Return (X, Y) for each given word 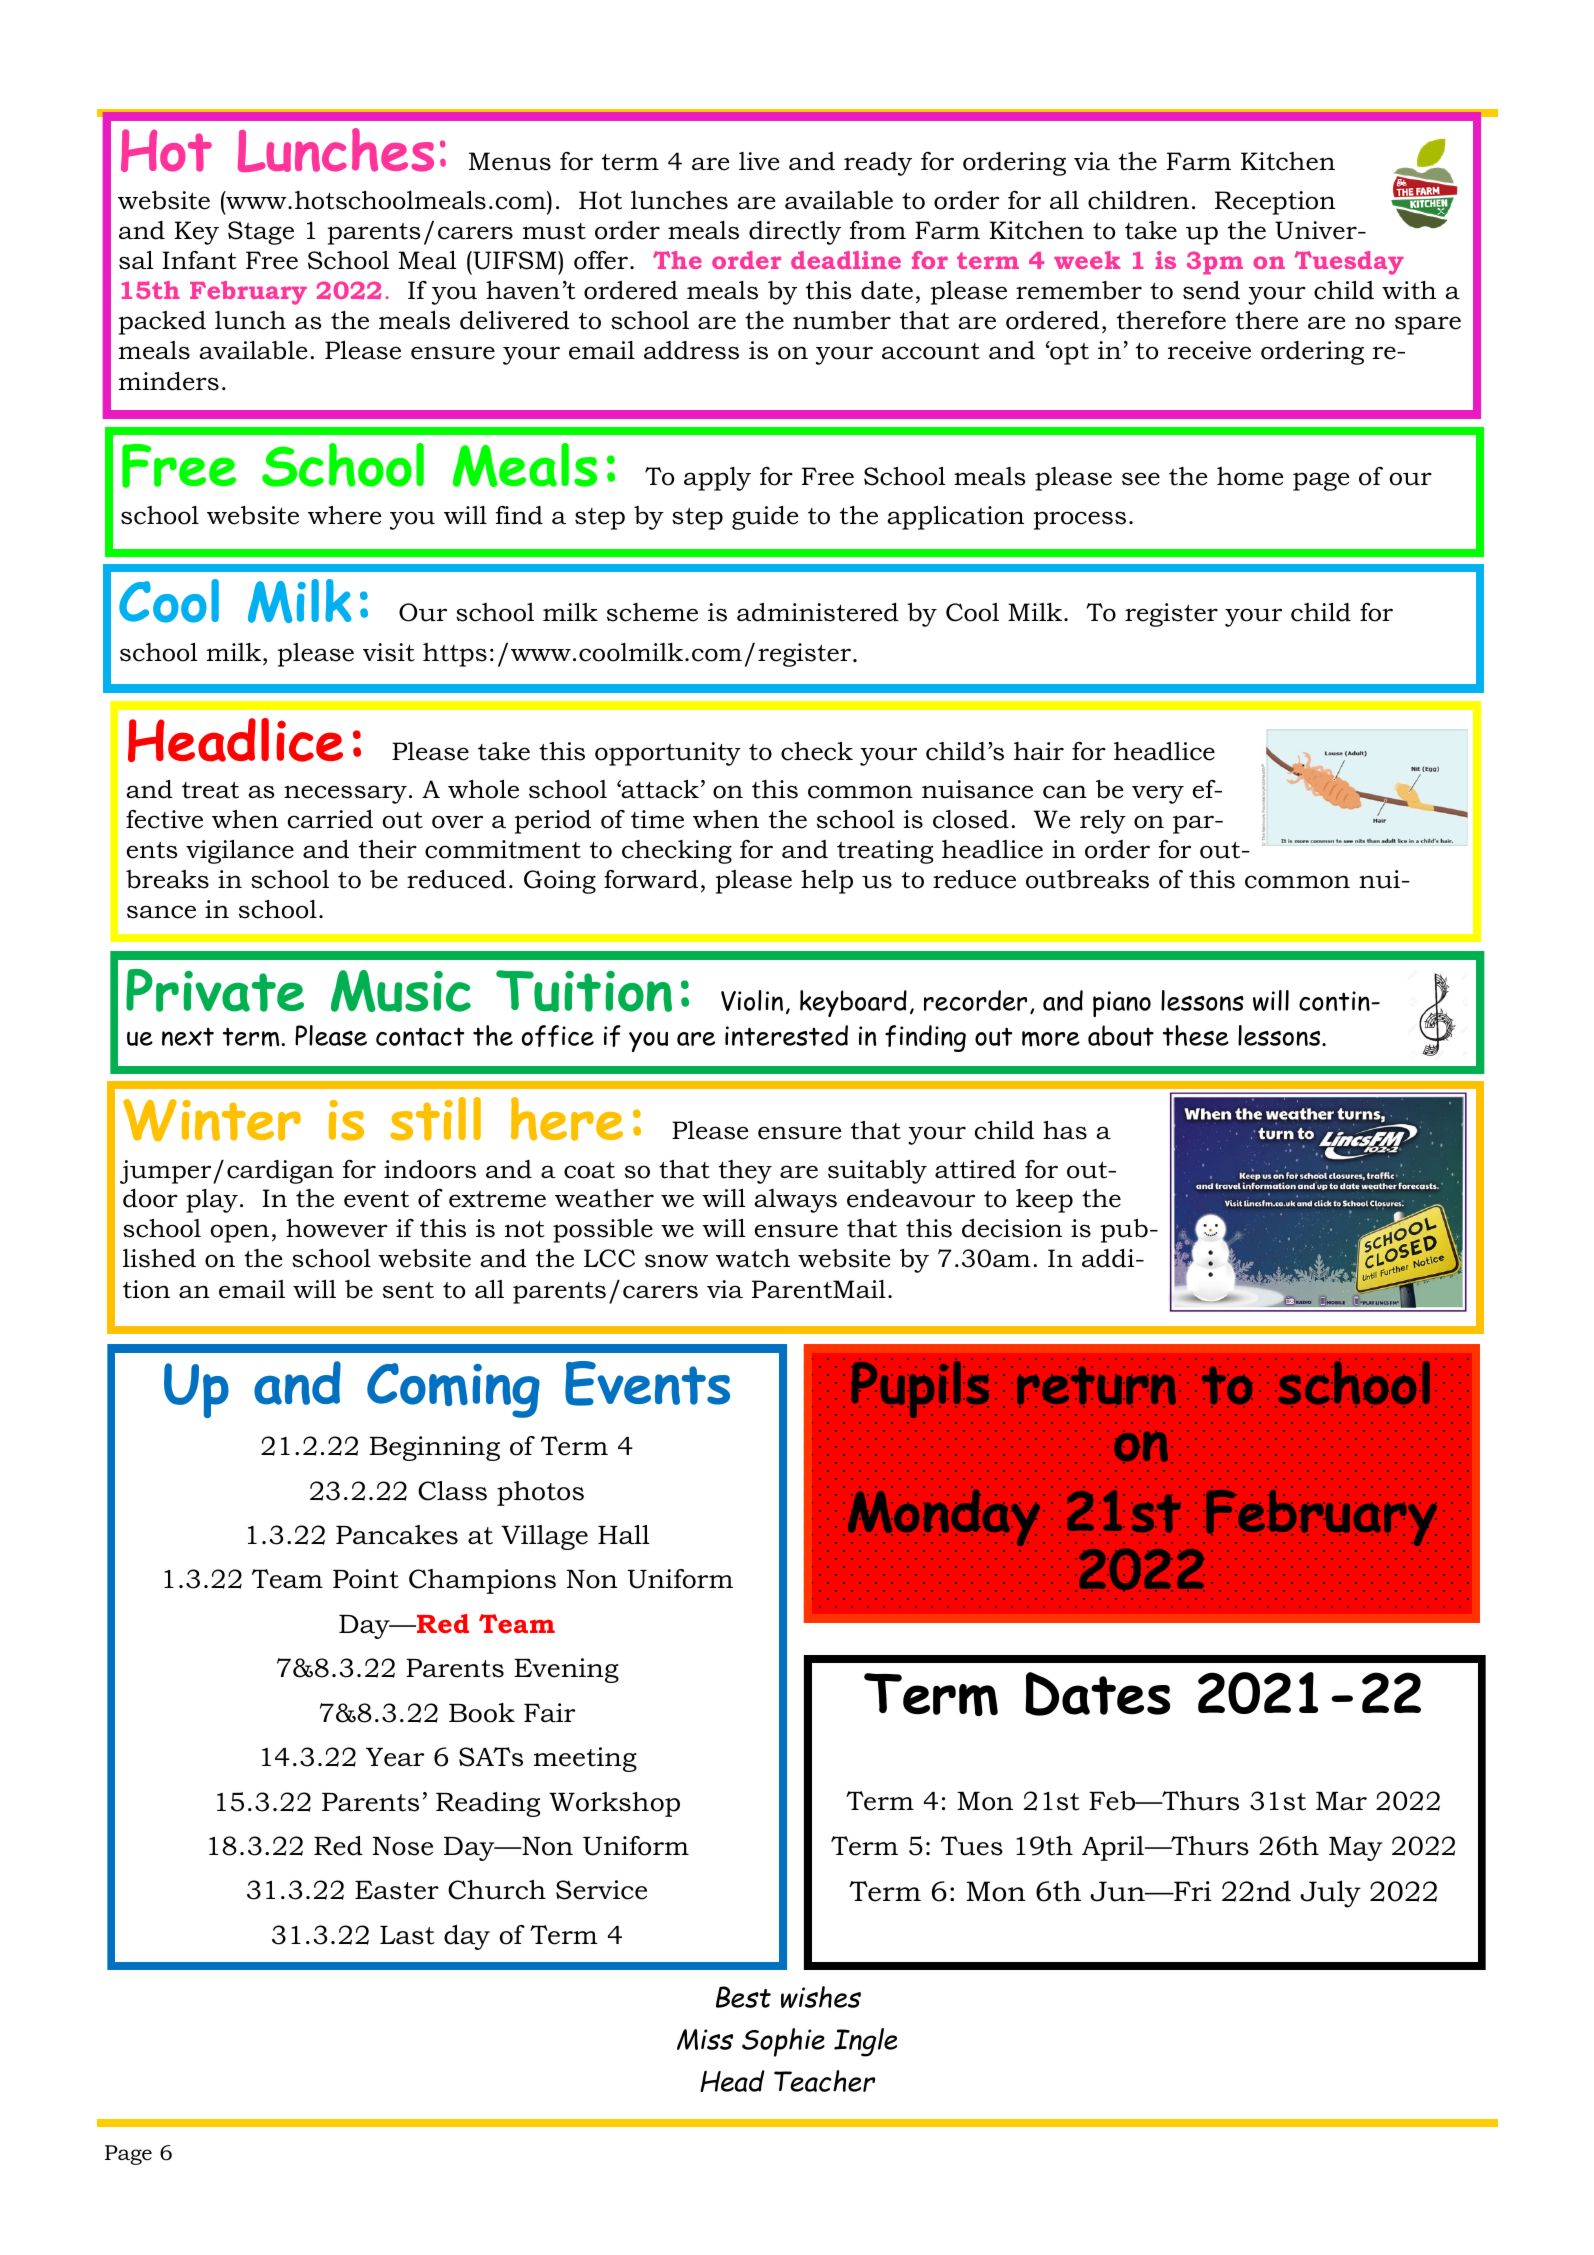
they (745, 1172)
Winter (212, 1120)
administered (818, 612)
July (1330, 1894)
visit (389, 652)
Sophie (783, 2042)
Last (407, 1935)
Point (366, 1579)
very (1158, 794)
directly (795, 233)
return (1096, 1387)
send (1211, 290)
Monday (944, 1516)
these (1196, 1035)
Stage (261, 233)
